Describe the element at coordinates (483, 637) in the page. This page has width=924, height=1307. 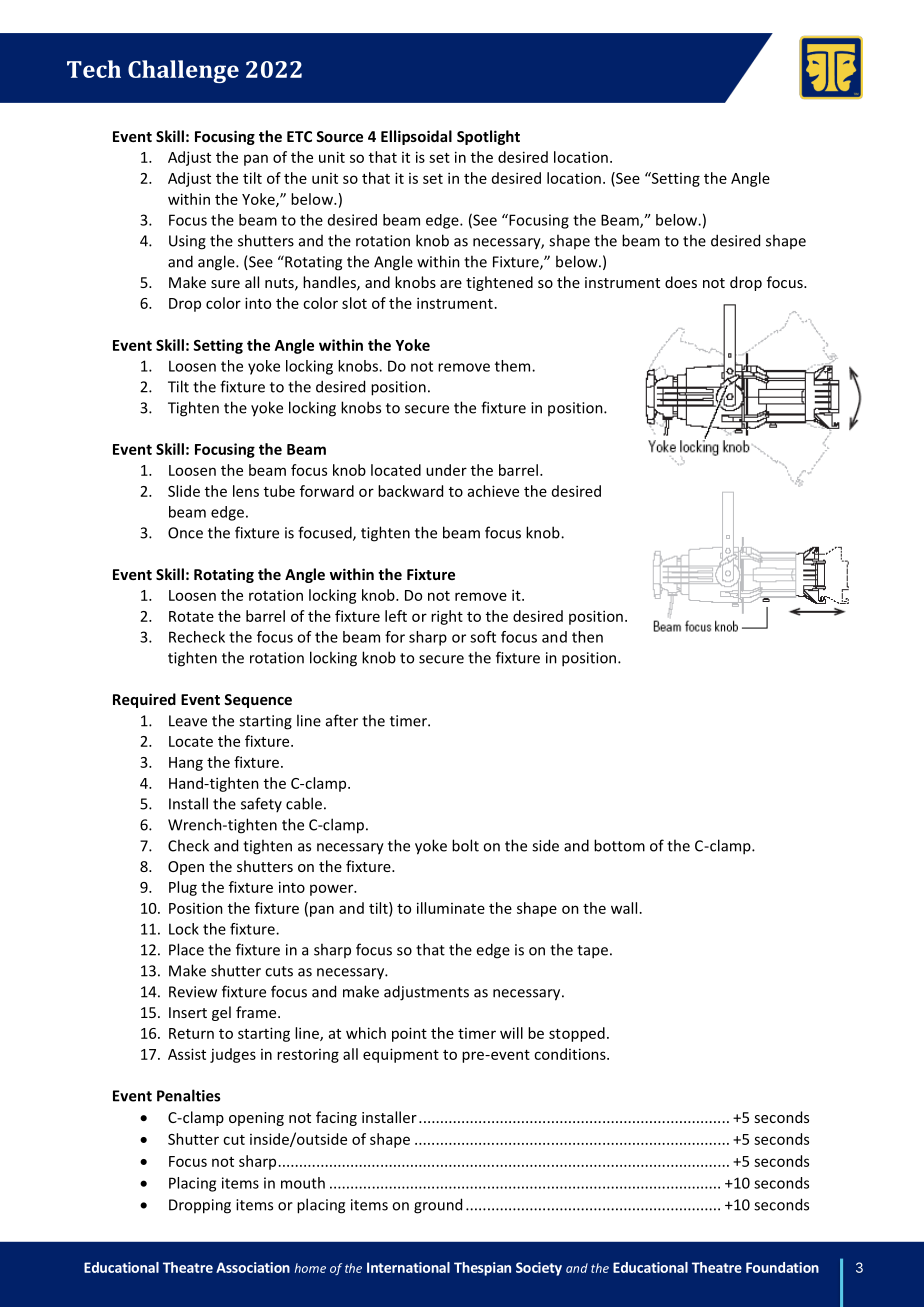
I see `soft` at that location.
